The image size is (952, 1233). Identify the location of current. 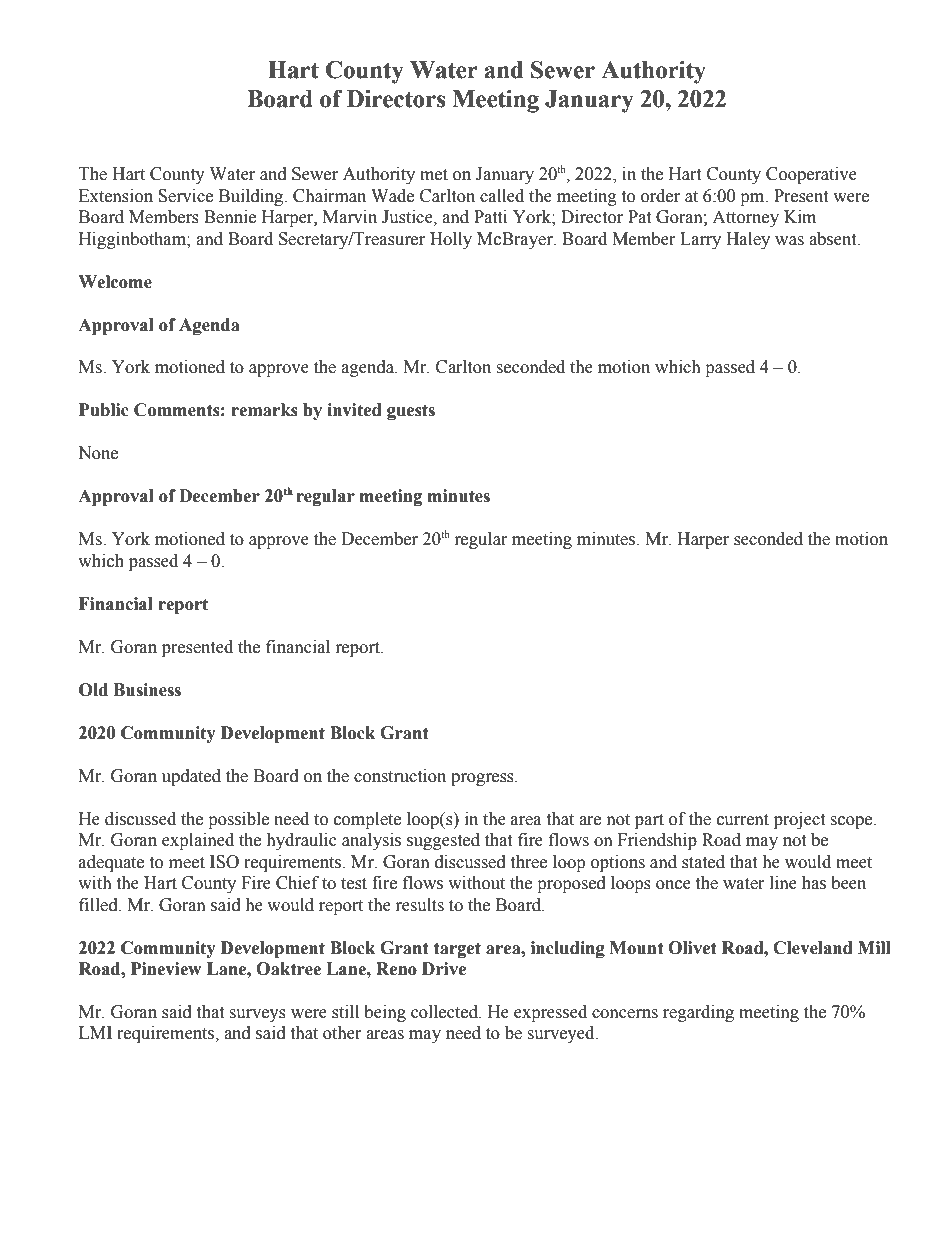
(743, 820).
